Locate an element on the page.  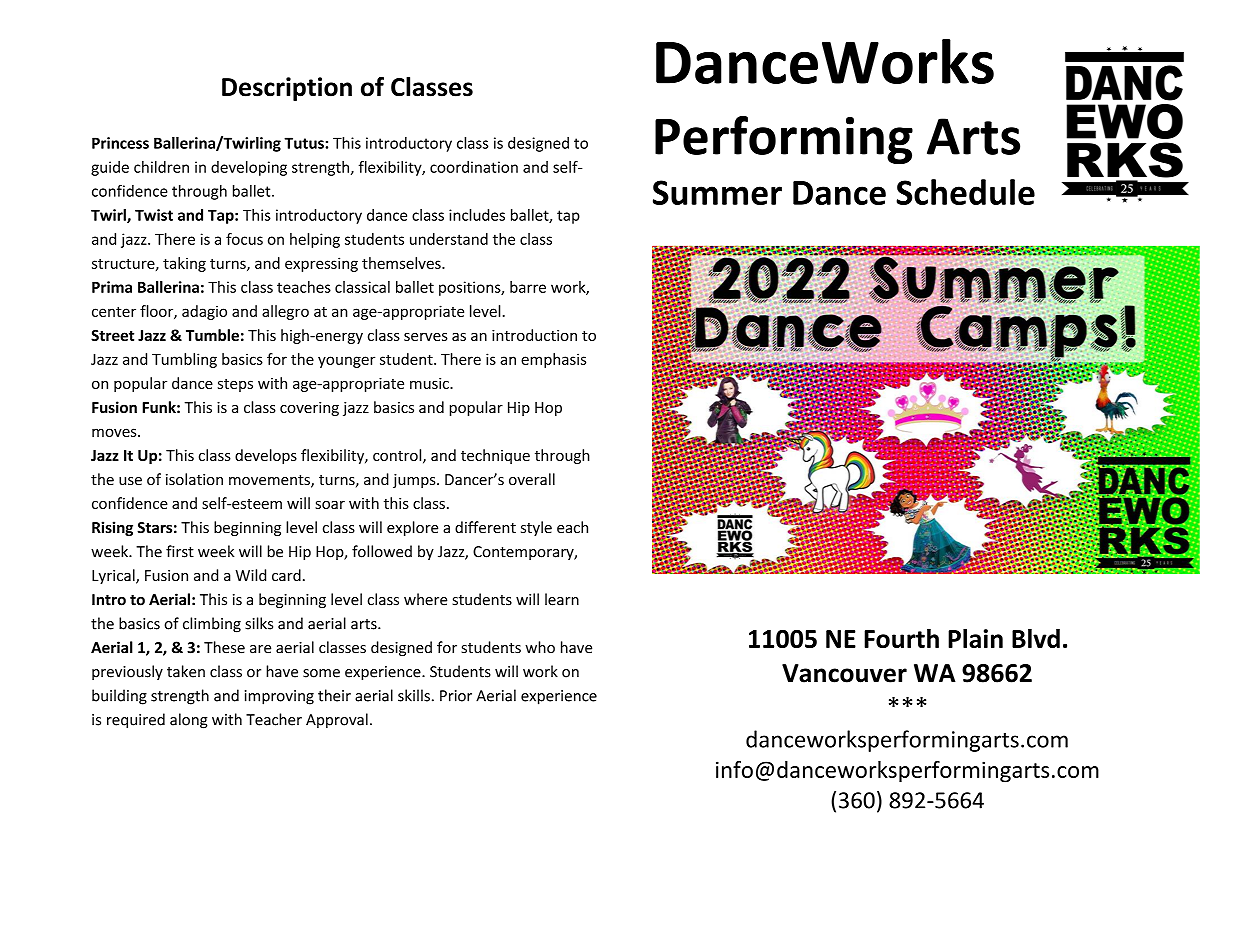
barre is located at coordinates (528, 287).
